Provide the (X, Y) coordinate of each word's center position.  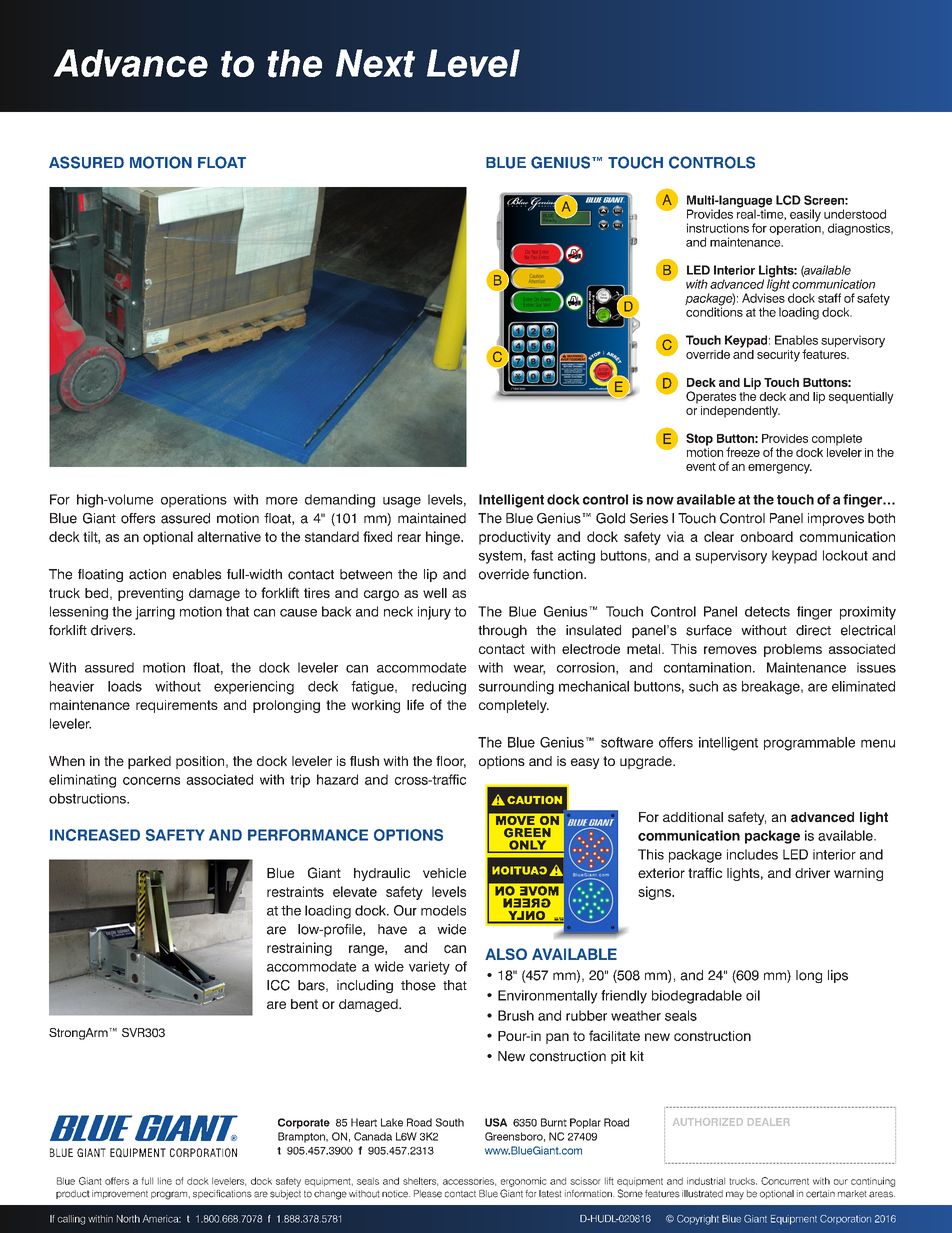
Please (428, 1194)
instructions (718, 228)
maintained (432, 518)
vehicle (444, 873)
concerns (151, 781)
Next (375, 63)
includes (752, 854)
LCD (788, 200)
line (165, 1181)
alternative (229, 536)
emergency (780, 469)
